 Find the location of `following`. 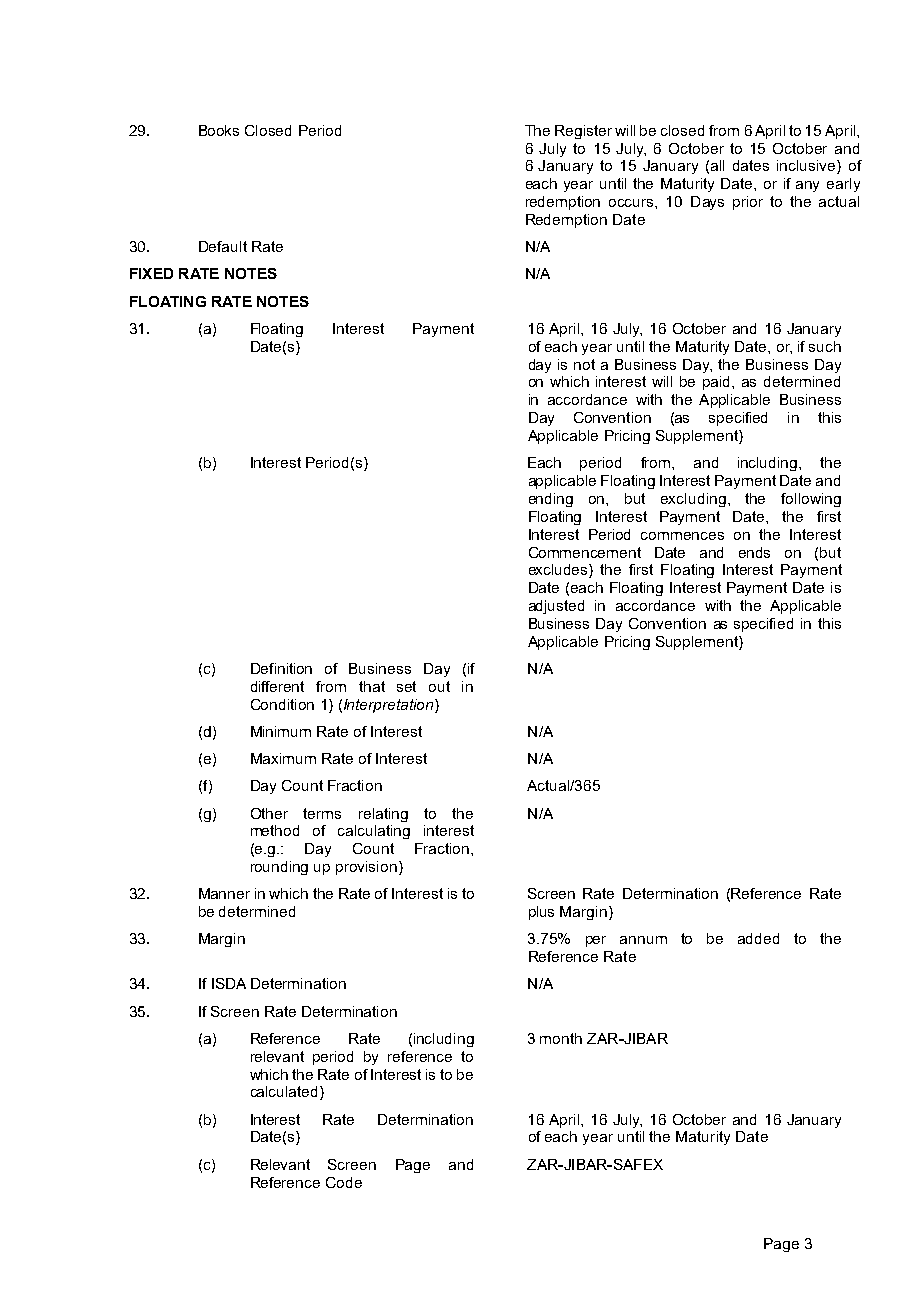

following is located at coordinates (811, 500).
